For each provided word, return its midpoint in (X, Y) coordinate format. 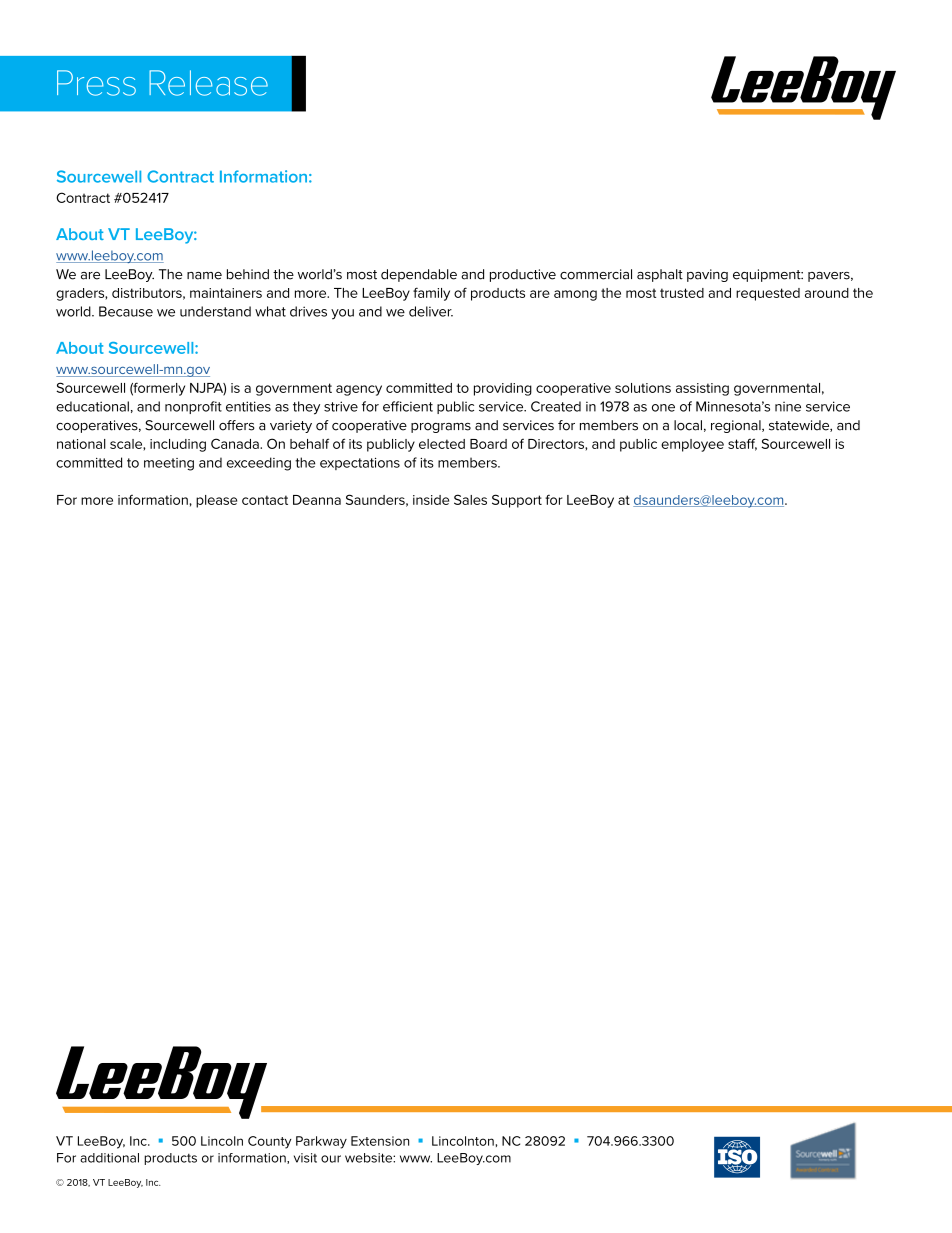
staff (742, 444)
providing (503, 389)
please (216, 501)
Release (208, 83)
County (269, 1142)
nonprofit (193, 407)
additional (109, 1158)
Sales (470, 499)
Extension (380, 1141)
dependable (419, 275)
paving (707, 275)
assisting (702, 389)
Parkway (321, 1142)
